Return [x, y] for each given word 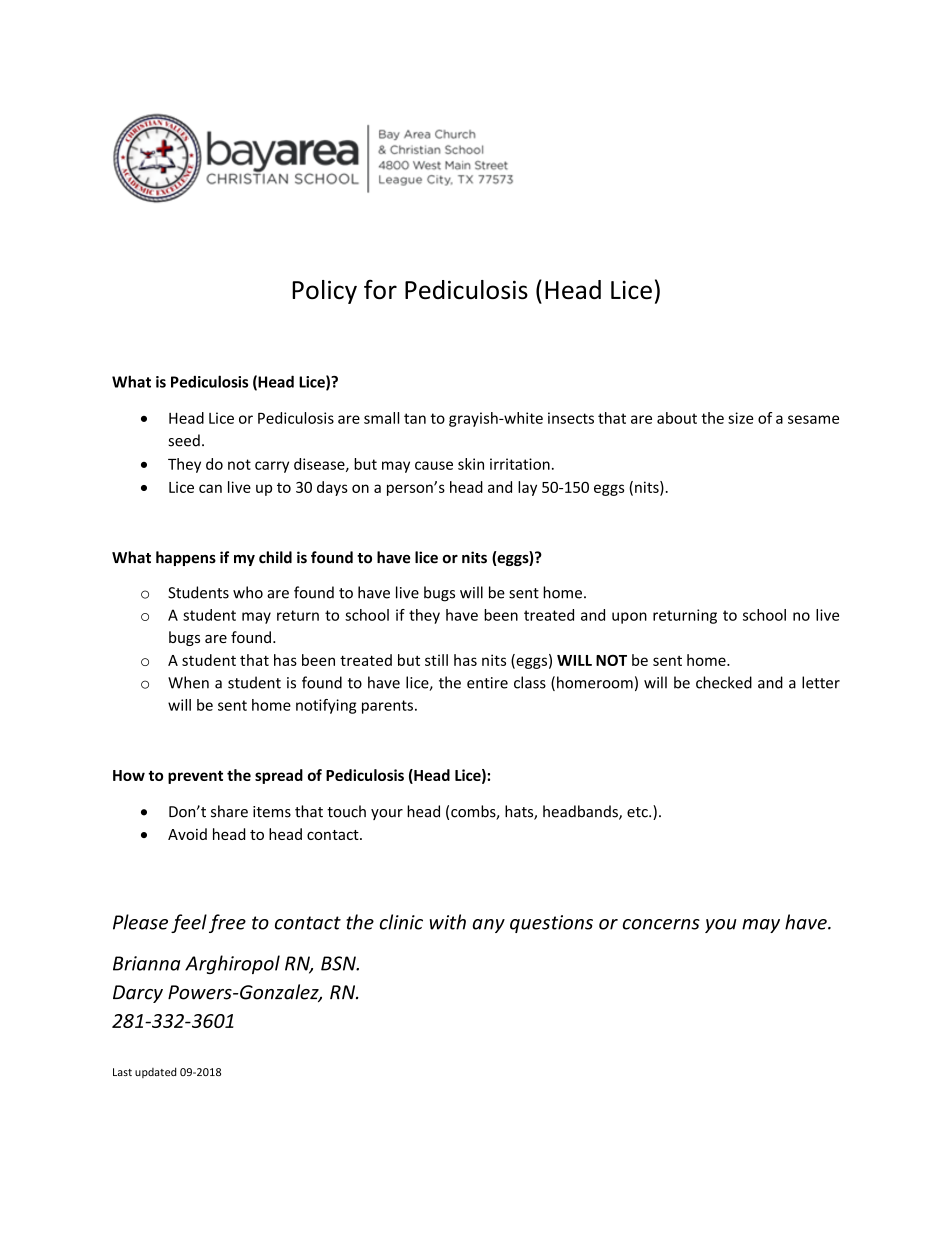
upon [629, 618]
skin [471, 464]
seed [184, 440]
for [380, 289]
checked [724, 682]
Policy [324, 292]
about [677, 418]
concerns [661, 924]
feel [189, 923]
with [448, 922]
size [740, 418]
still [436, 660]
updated [155, 1072]
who [248, 592]
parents [387, 707]
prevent [195, 777]
